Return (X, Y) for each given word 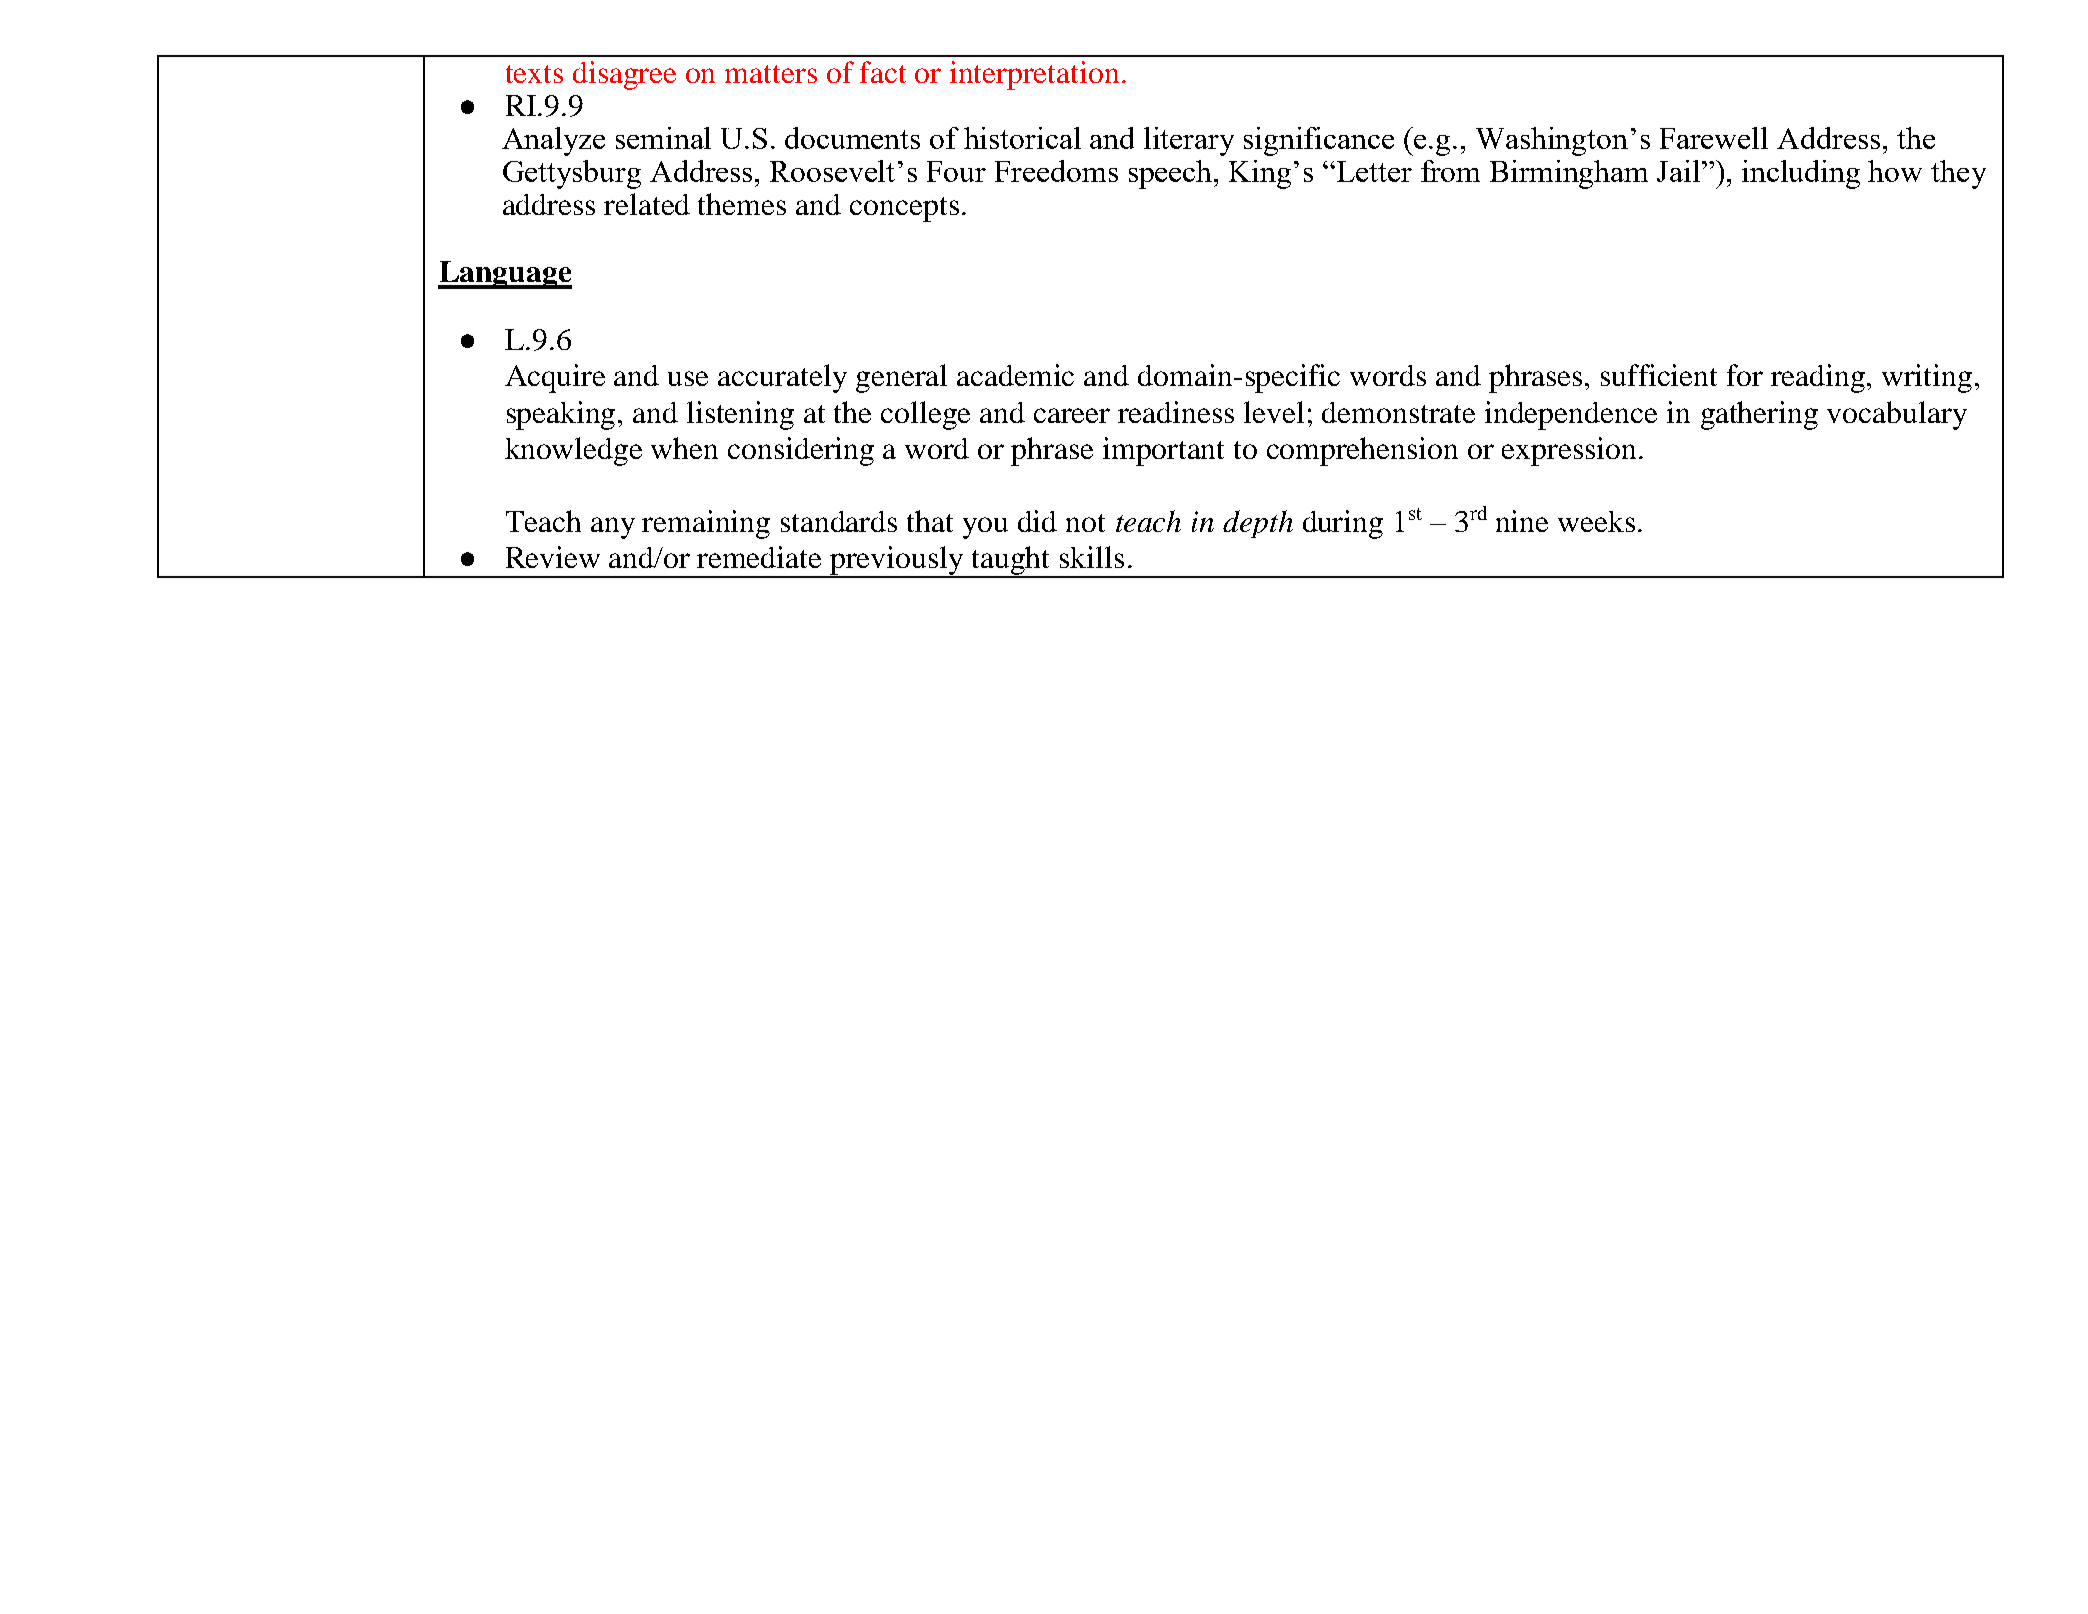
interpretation (1034, 75)
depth (1258, 524)
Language (505, 275)
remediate (759, 557)
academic (1015, 375)
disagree (624, 75)
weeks (1596, 521)
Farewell (1714, 138)
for (1745, 375)
